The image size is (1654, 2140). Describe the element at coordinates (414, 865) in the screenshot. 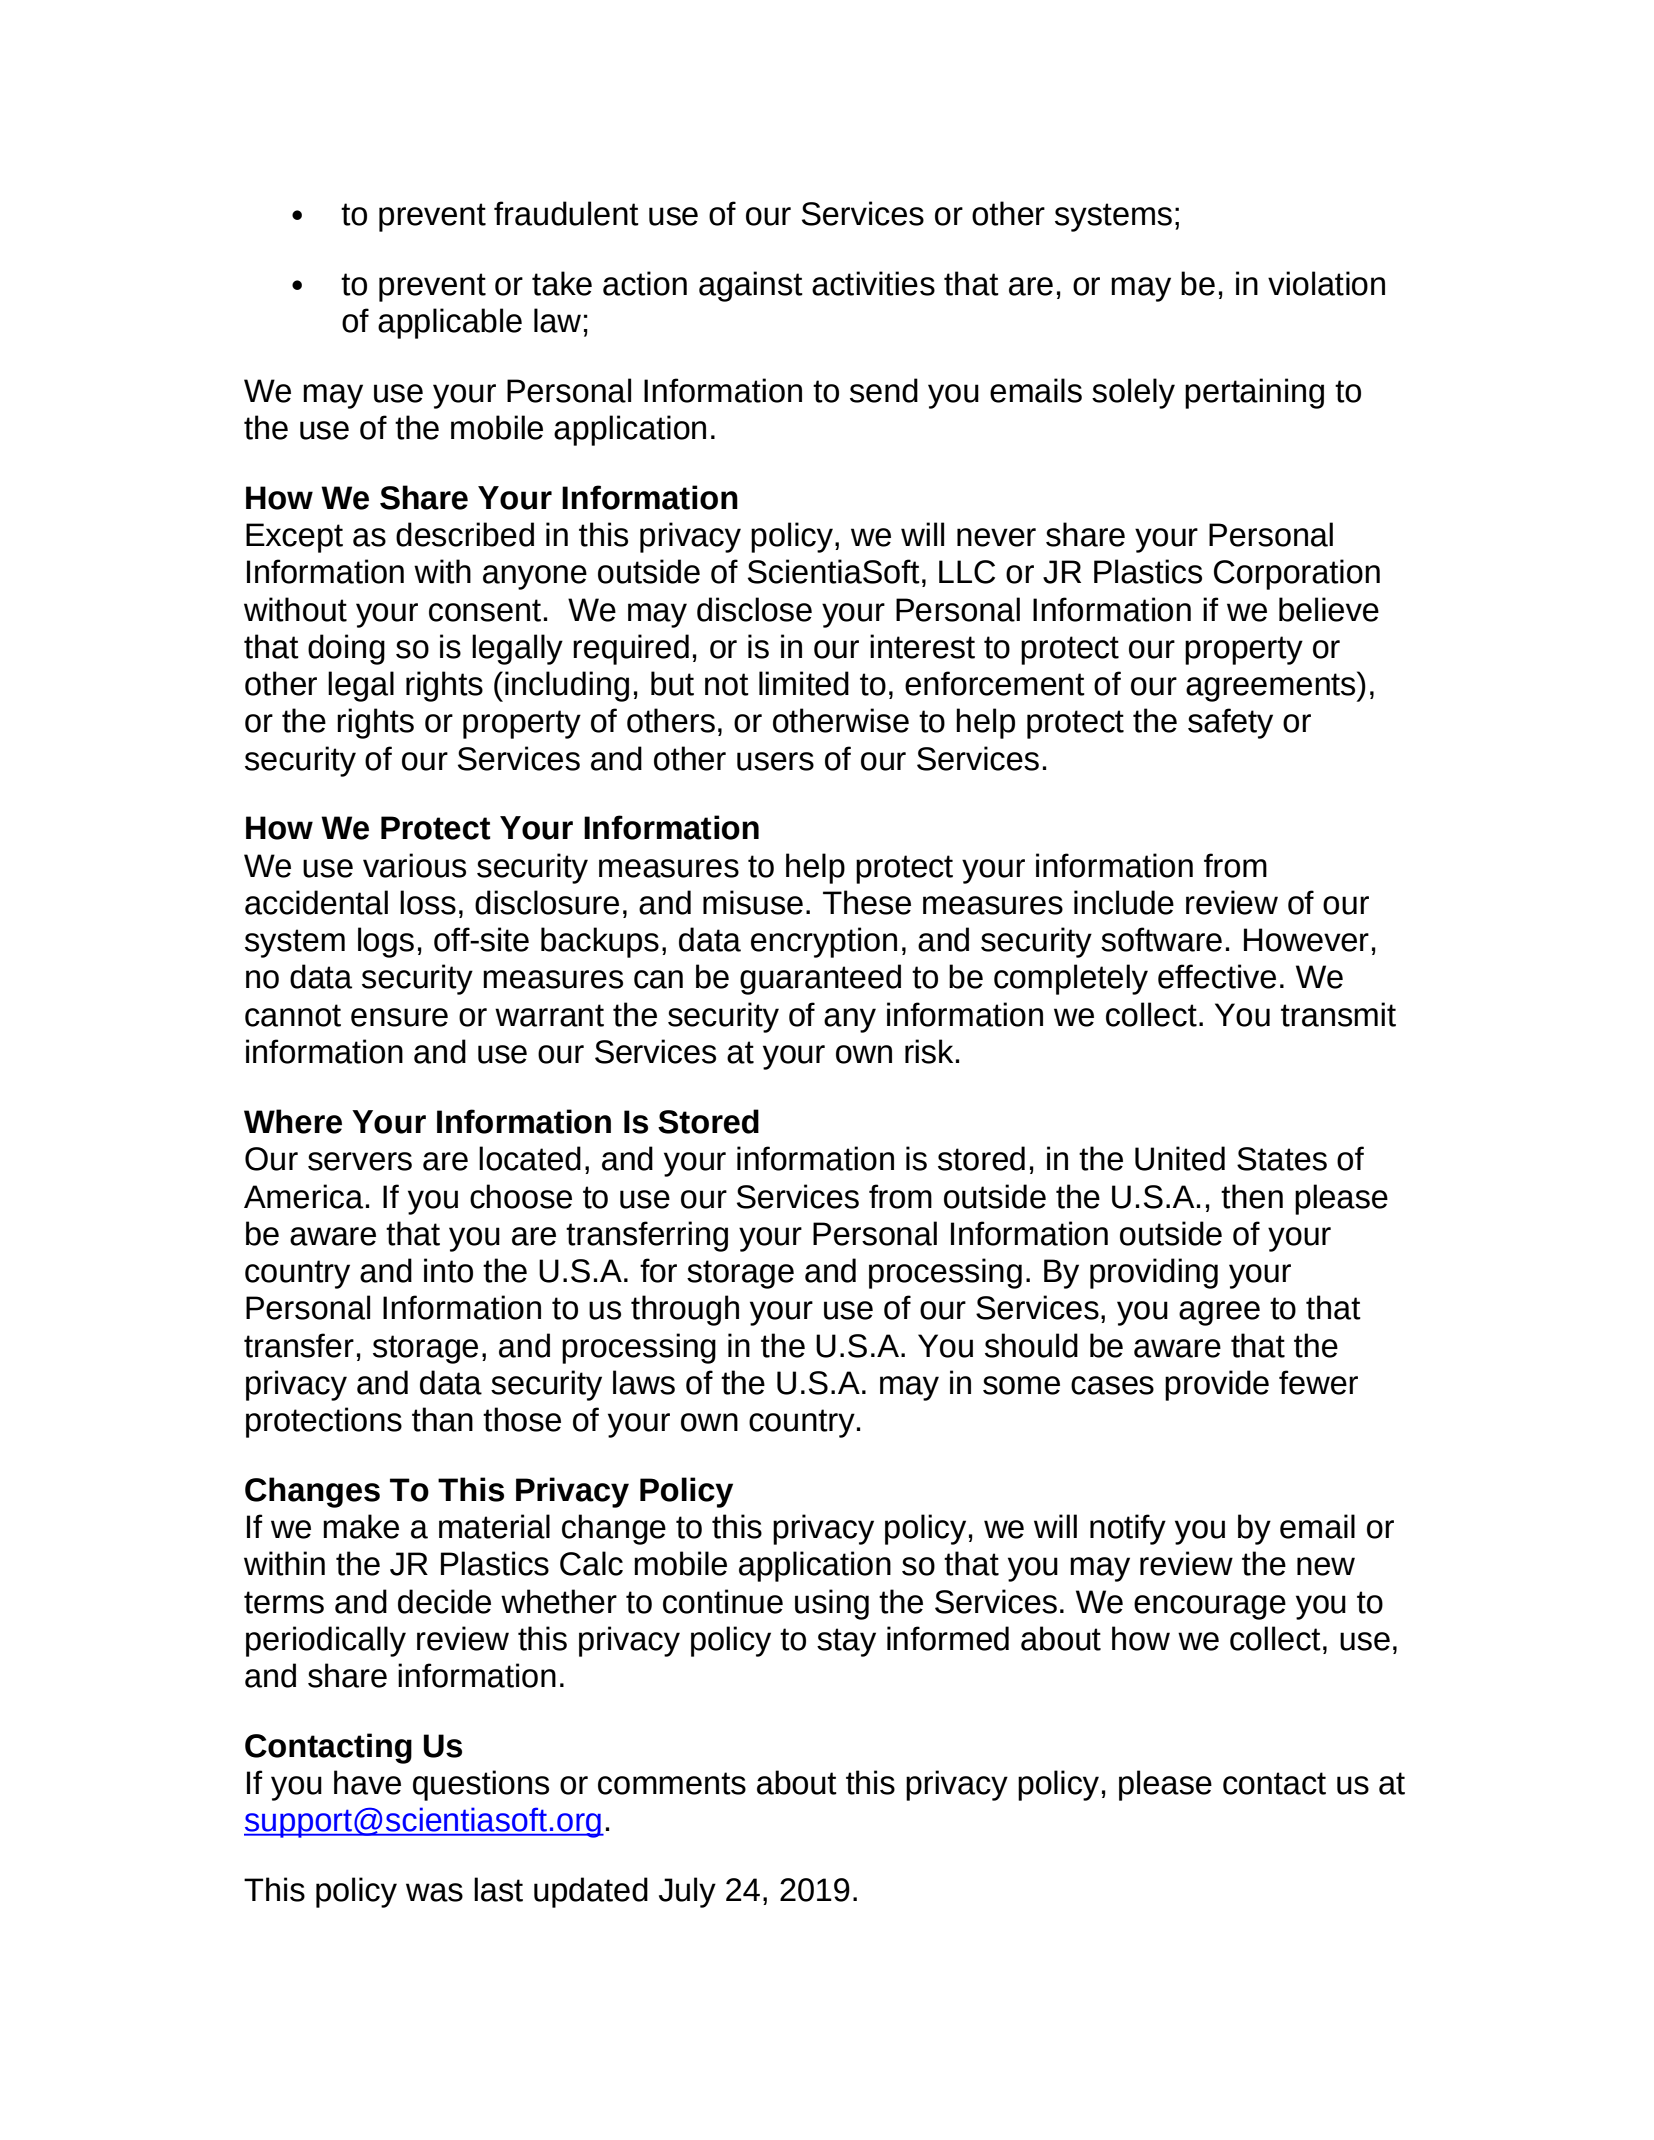

I see `various` at that location.
